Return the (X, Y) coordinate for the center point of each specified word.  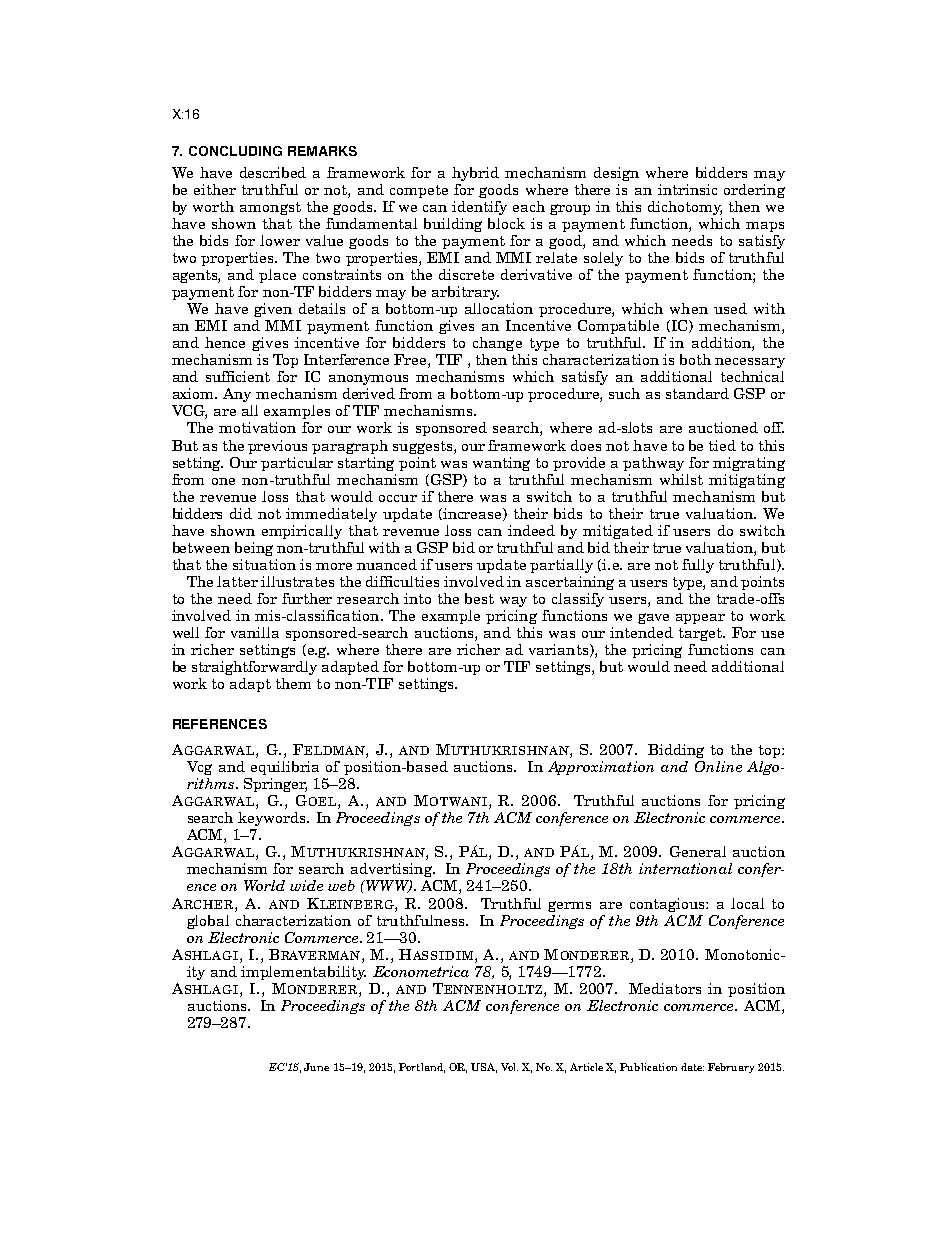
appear (700, 619)
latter (237, 581)
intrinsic (687, 189)
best (479, 598)
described (273, 172)
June (316, 1067)
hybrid (475, 174)
